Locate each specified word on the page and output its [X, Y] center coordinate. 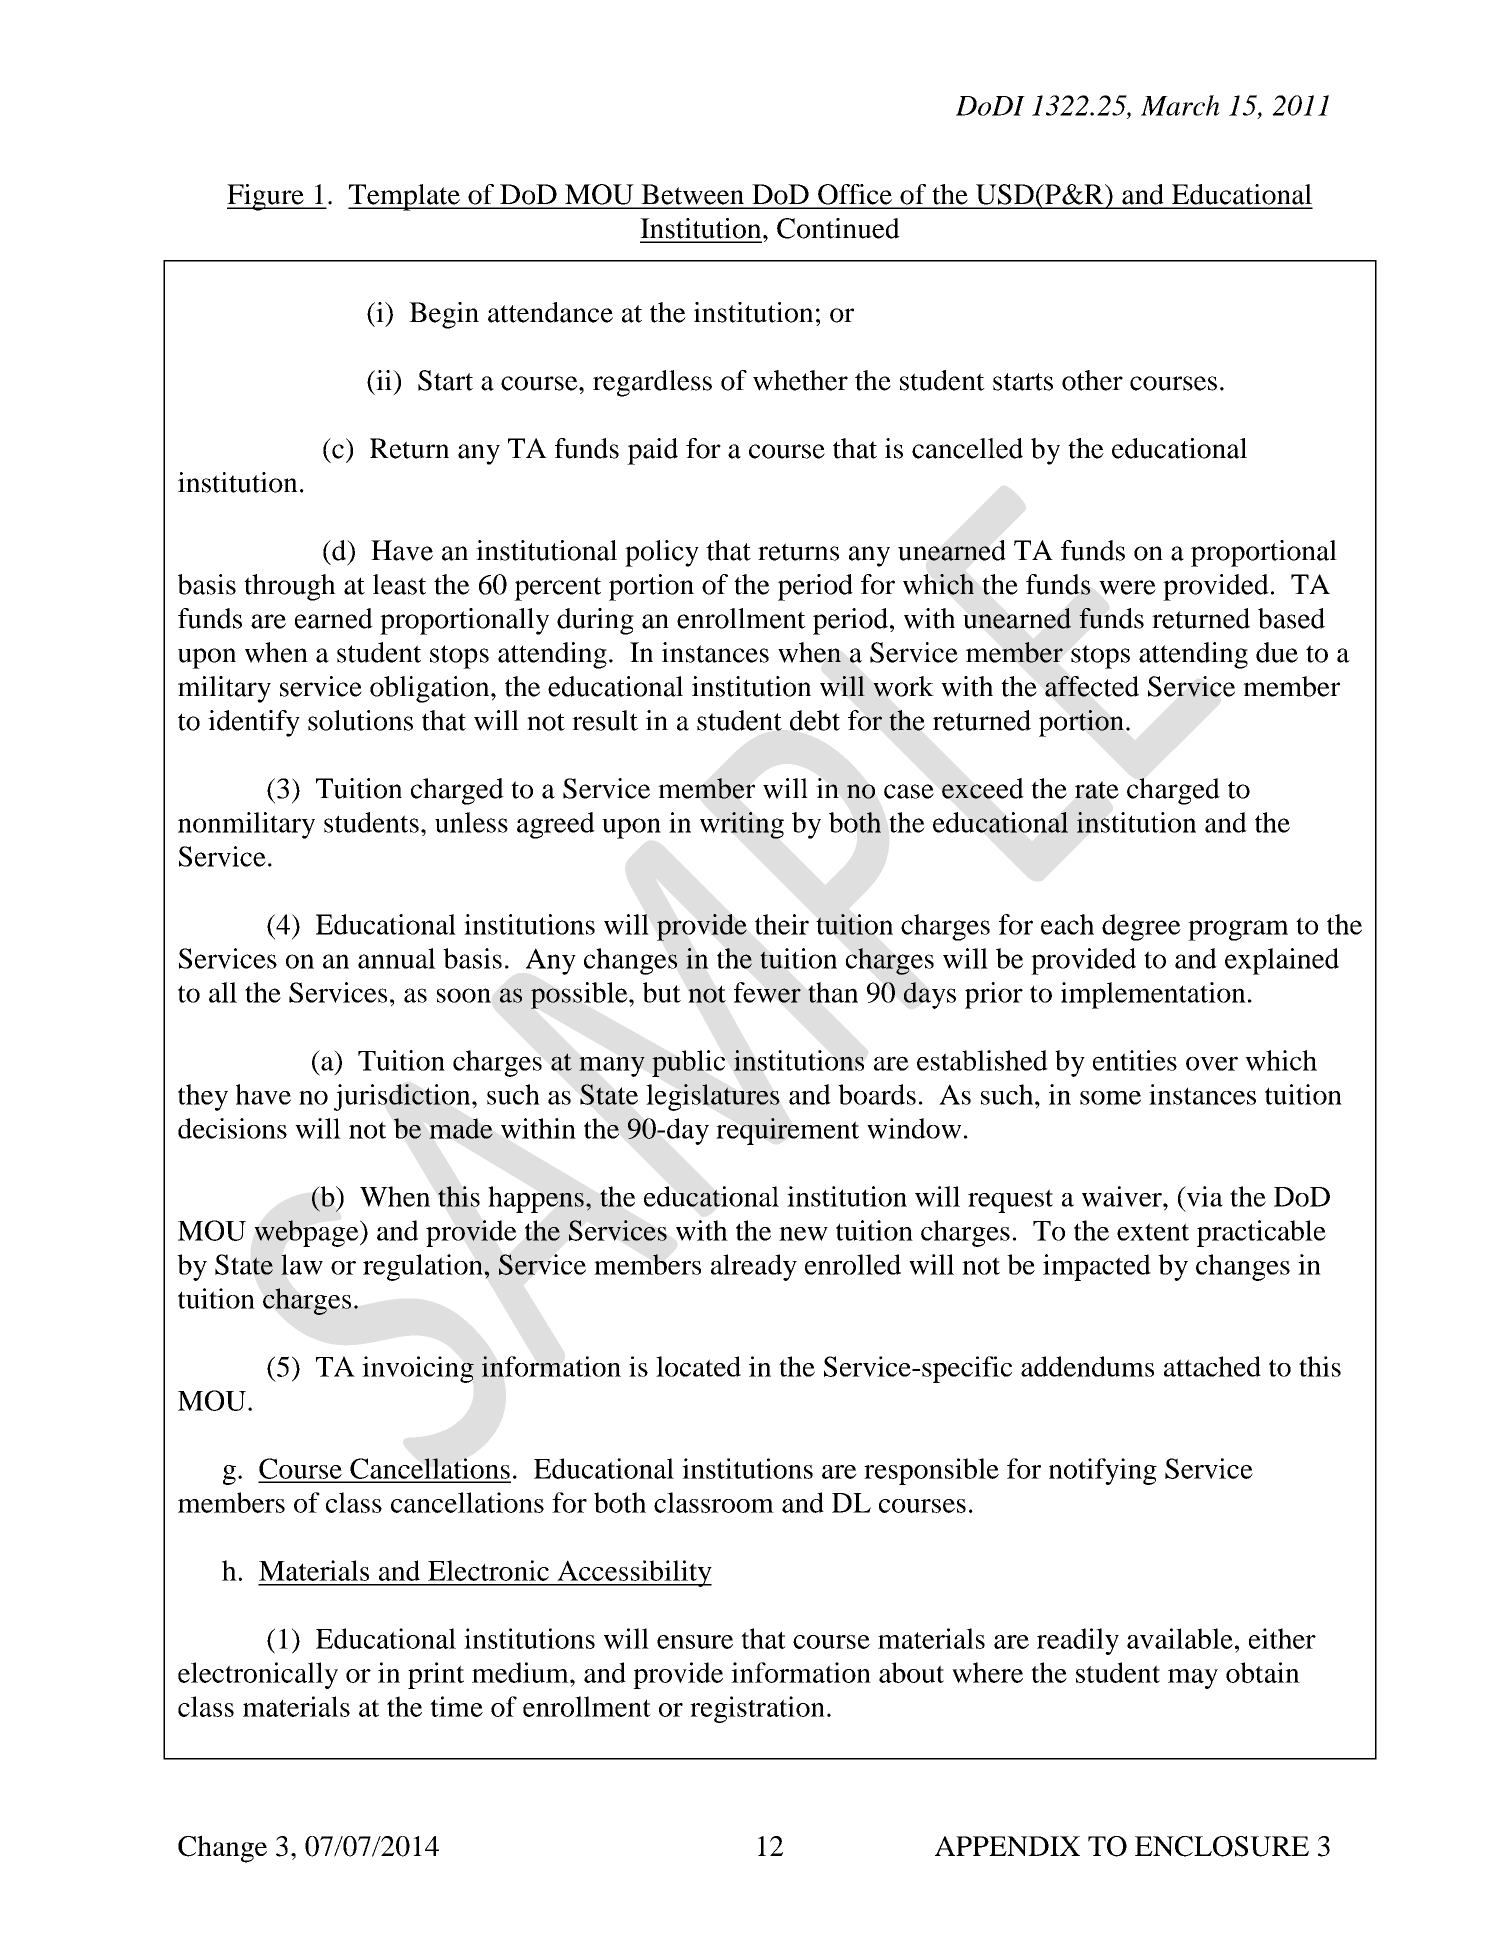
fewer [767, 992]
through [290, 587]
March [1180, 105]
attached [1212, 1366]
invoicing [418, 1369]
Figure [266, 197]
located [698, 1366]
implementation [1153, 995]
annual [397, 958]
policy [662, 553]
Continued [838, 228]
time [456, 1706]
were [1127, 587]
